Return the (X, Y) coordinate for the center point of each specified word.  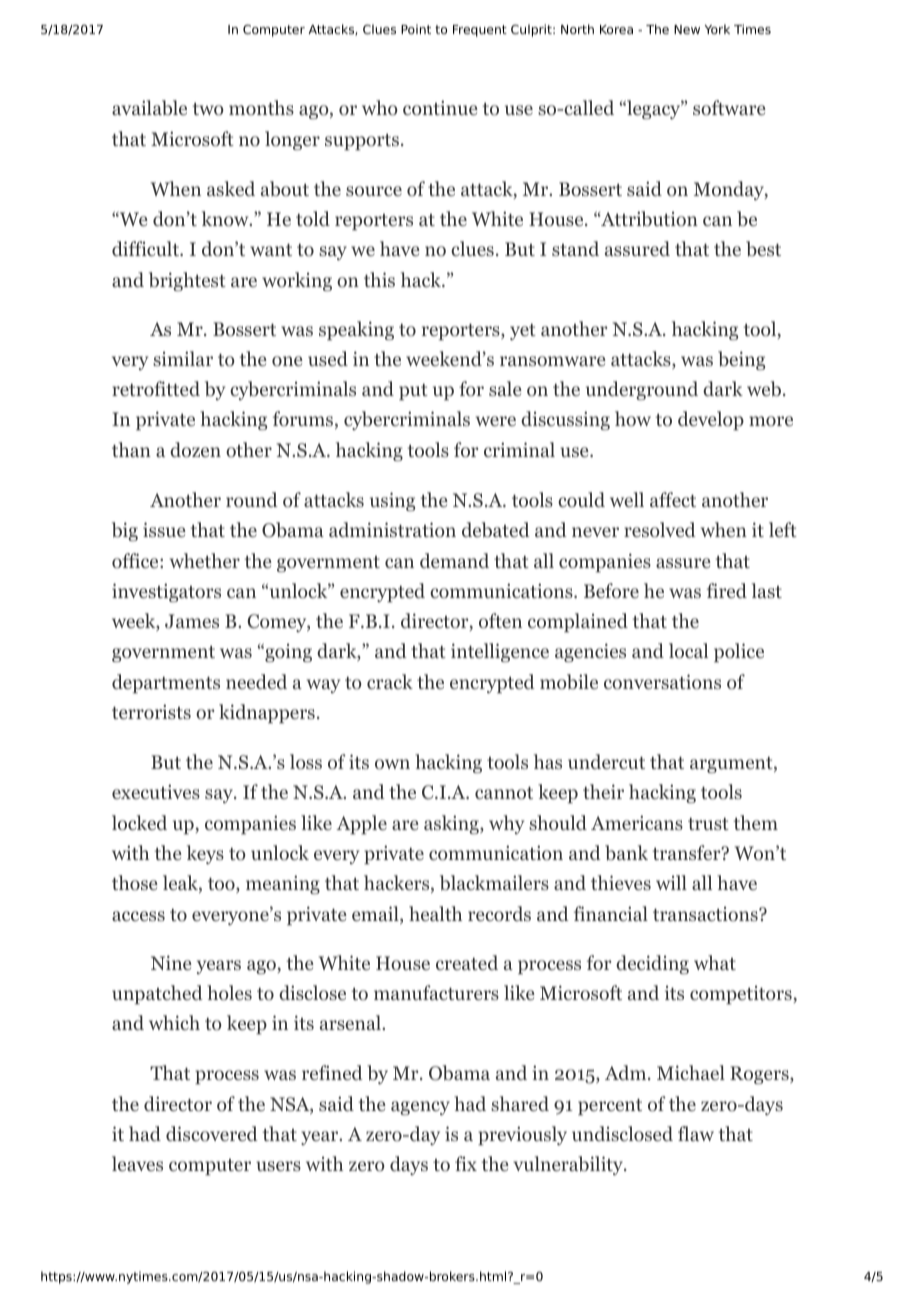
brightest (187, 281)
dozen (195, 450)
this (379, 279)
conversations (662, 682)
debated (496, 530)
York (717, 29)
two (208, 109)
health (435, 913)
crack (390, 681)
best (763, 249)
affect (673, 499)
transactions (706, 914)
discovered (212, 1134)
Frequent (480, 31)
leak (181, 884)
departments (166, 683)
